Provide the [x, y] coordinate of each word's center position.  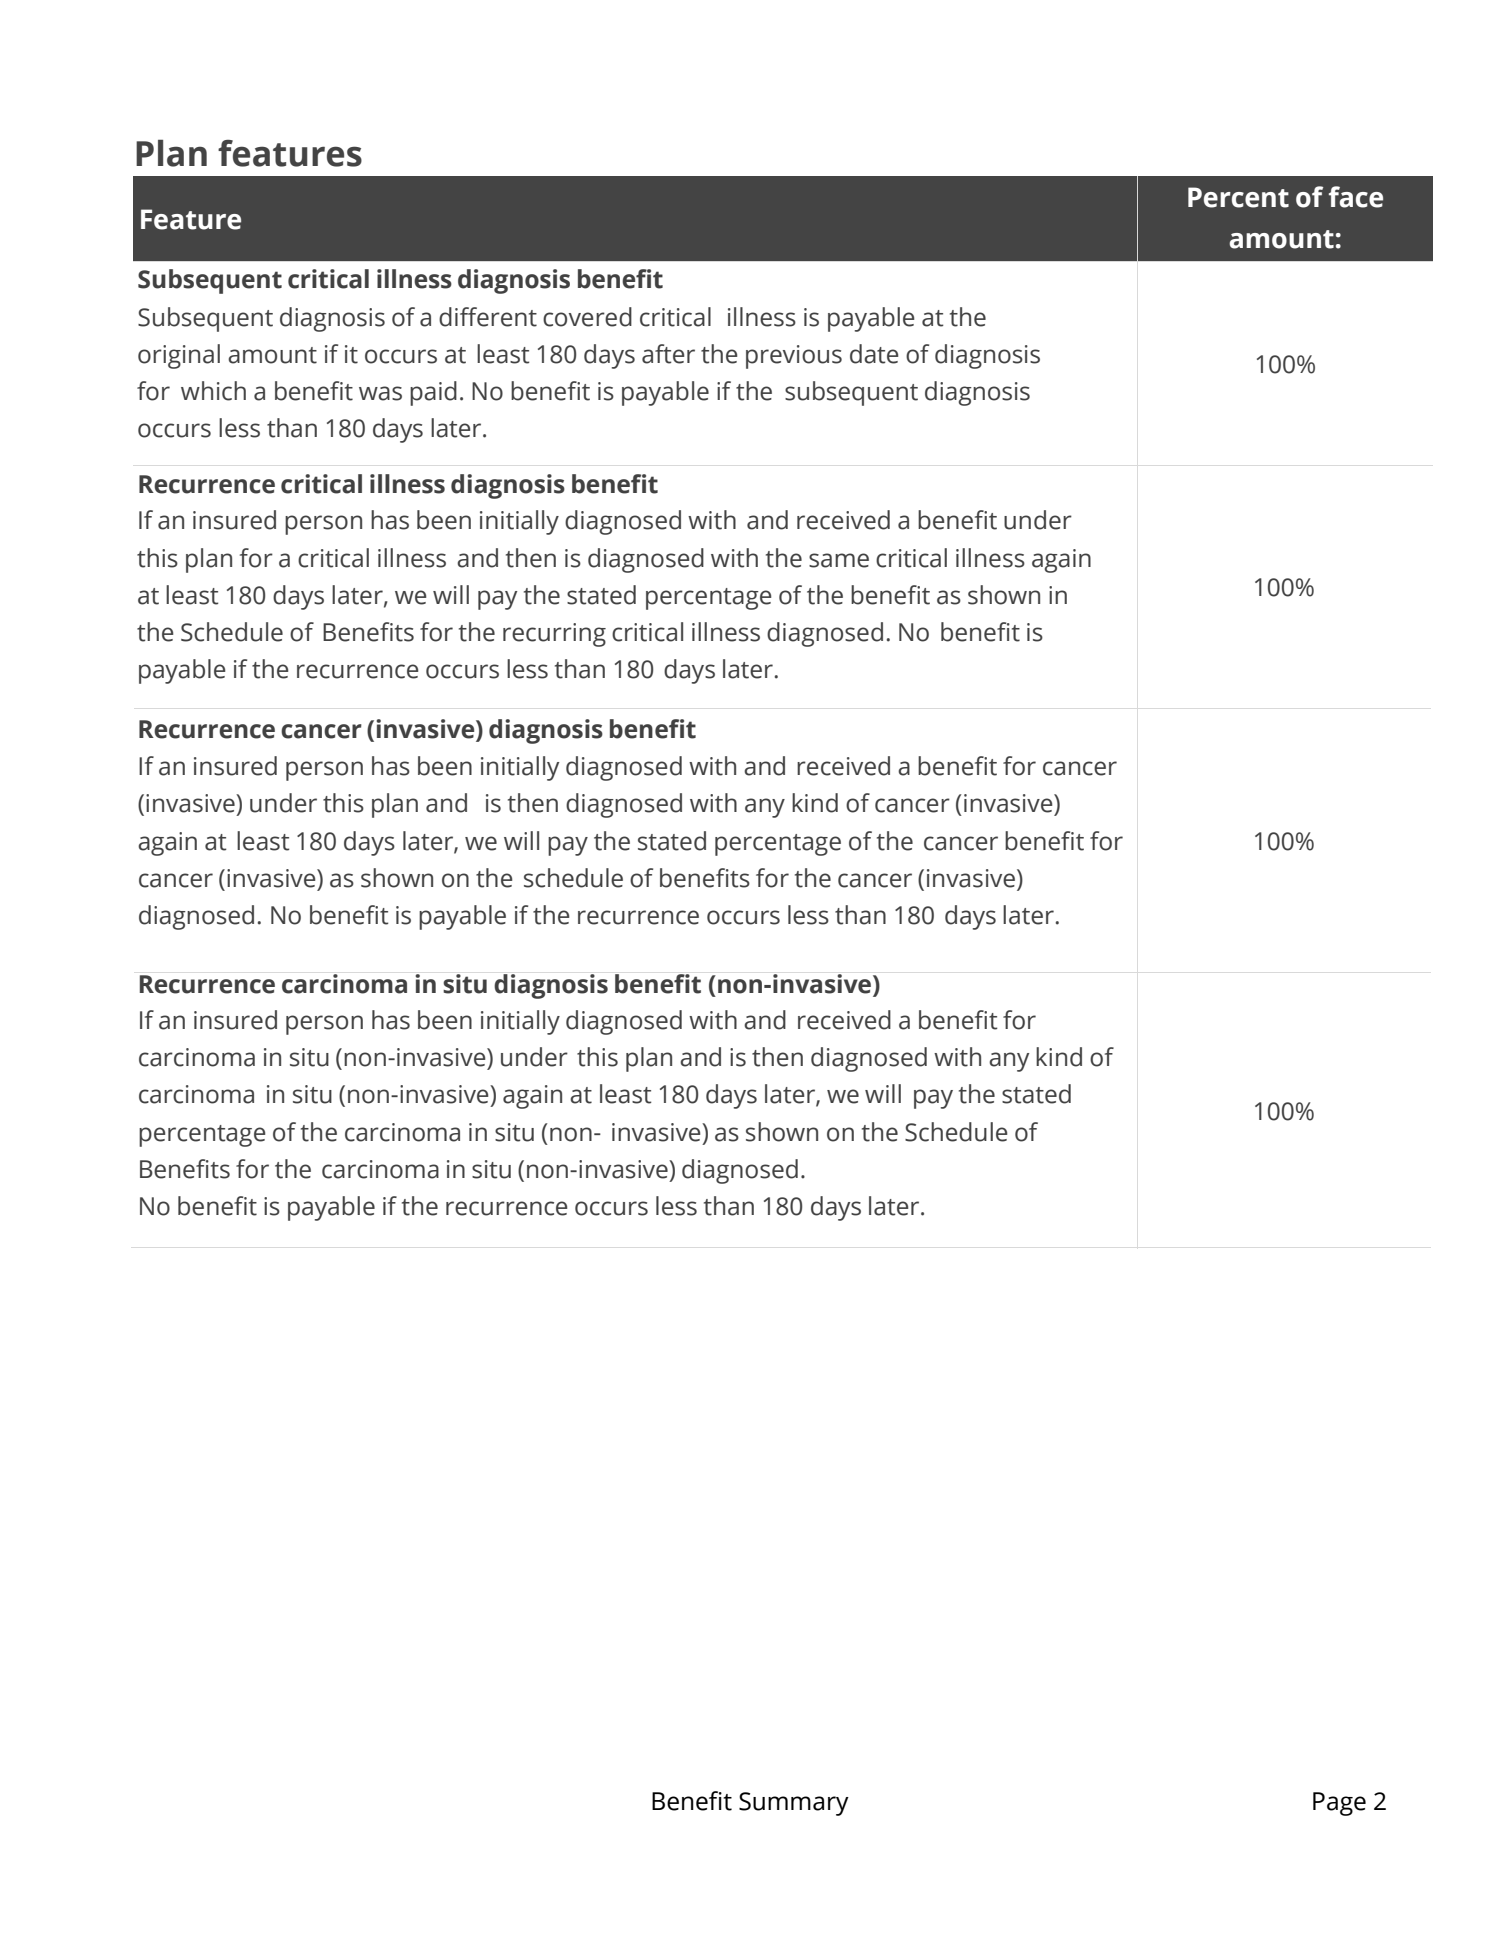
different [488, 317]
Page [1339, 1804]
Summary [794, 1804]
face [1356, 197]
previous [794, 357]
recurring [554, 635]
